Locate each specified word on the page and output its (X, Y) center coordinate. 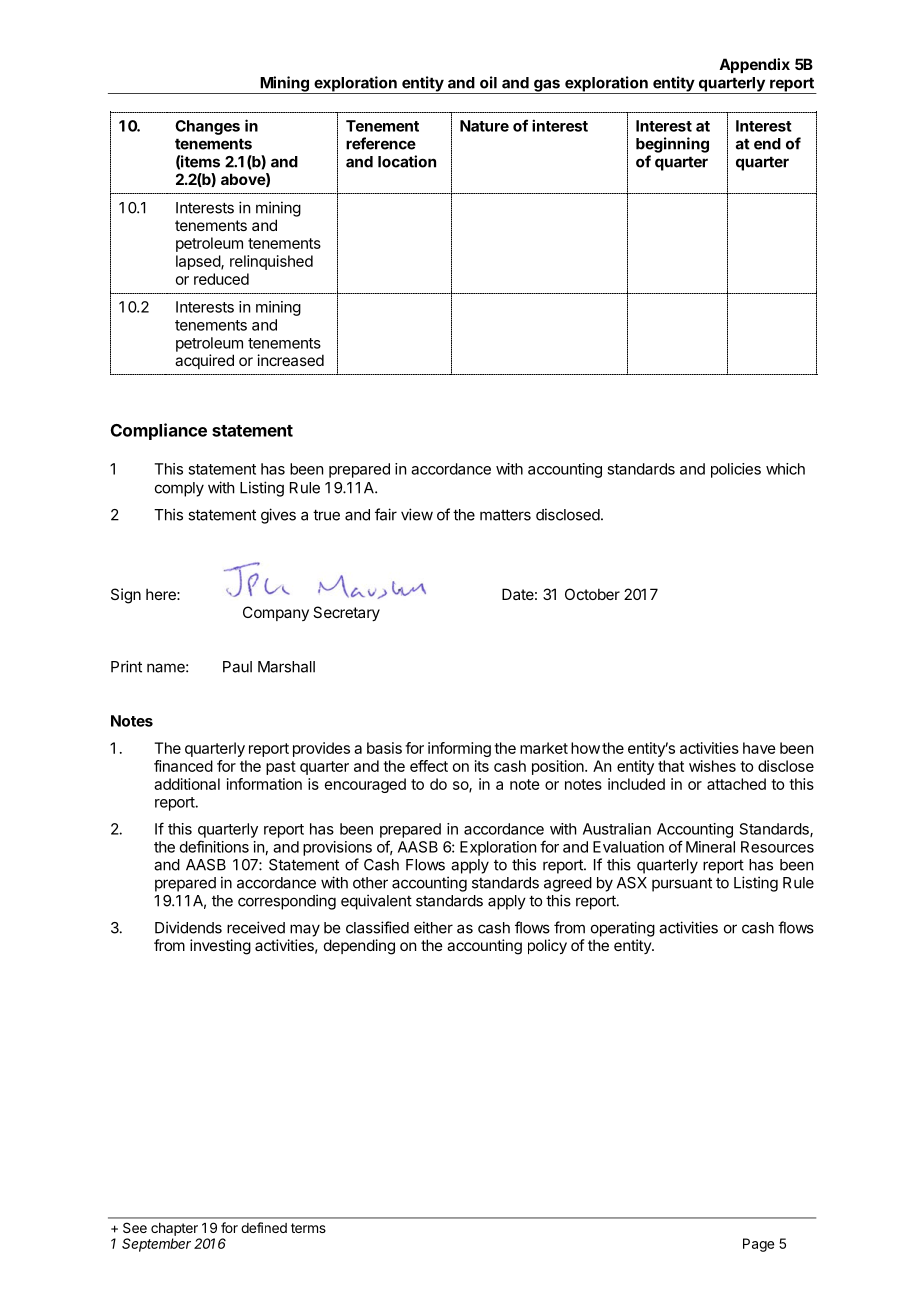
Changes (207, 127)
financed (183, 766)
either (433, 927)
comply (179, 489)
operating (623, 929)
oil (488, 82)
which (785, 469)
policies (736, 470)
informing (459, 749)
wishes (712, 766)
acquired (204, 361)
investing (220, 947)
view (417, 514)
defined (264, 1227)
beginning (672, 145)
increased (291, 360)
